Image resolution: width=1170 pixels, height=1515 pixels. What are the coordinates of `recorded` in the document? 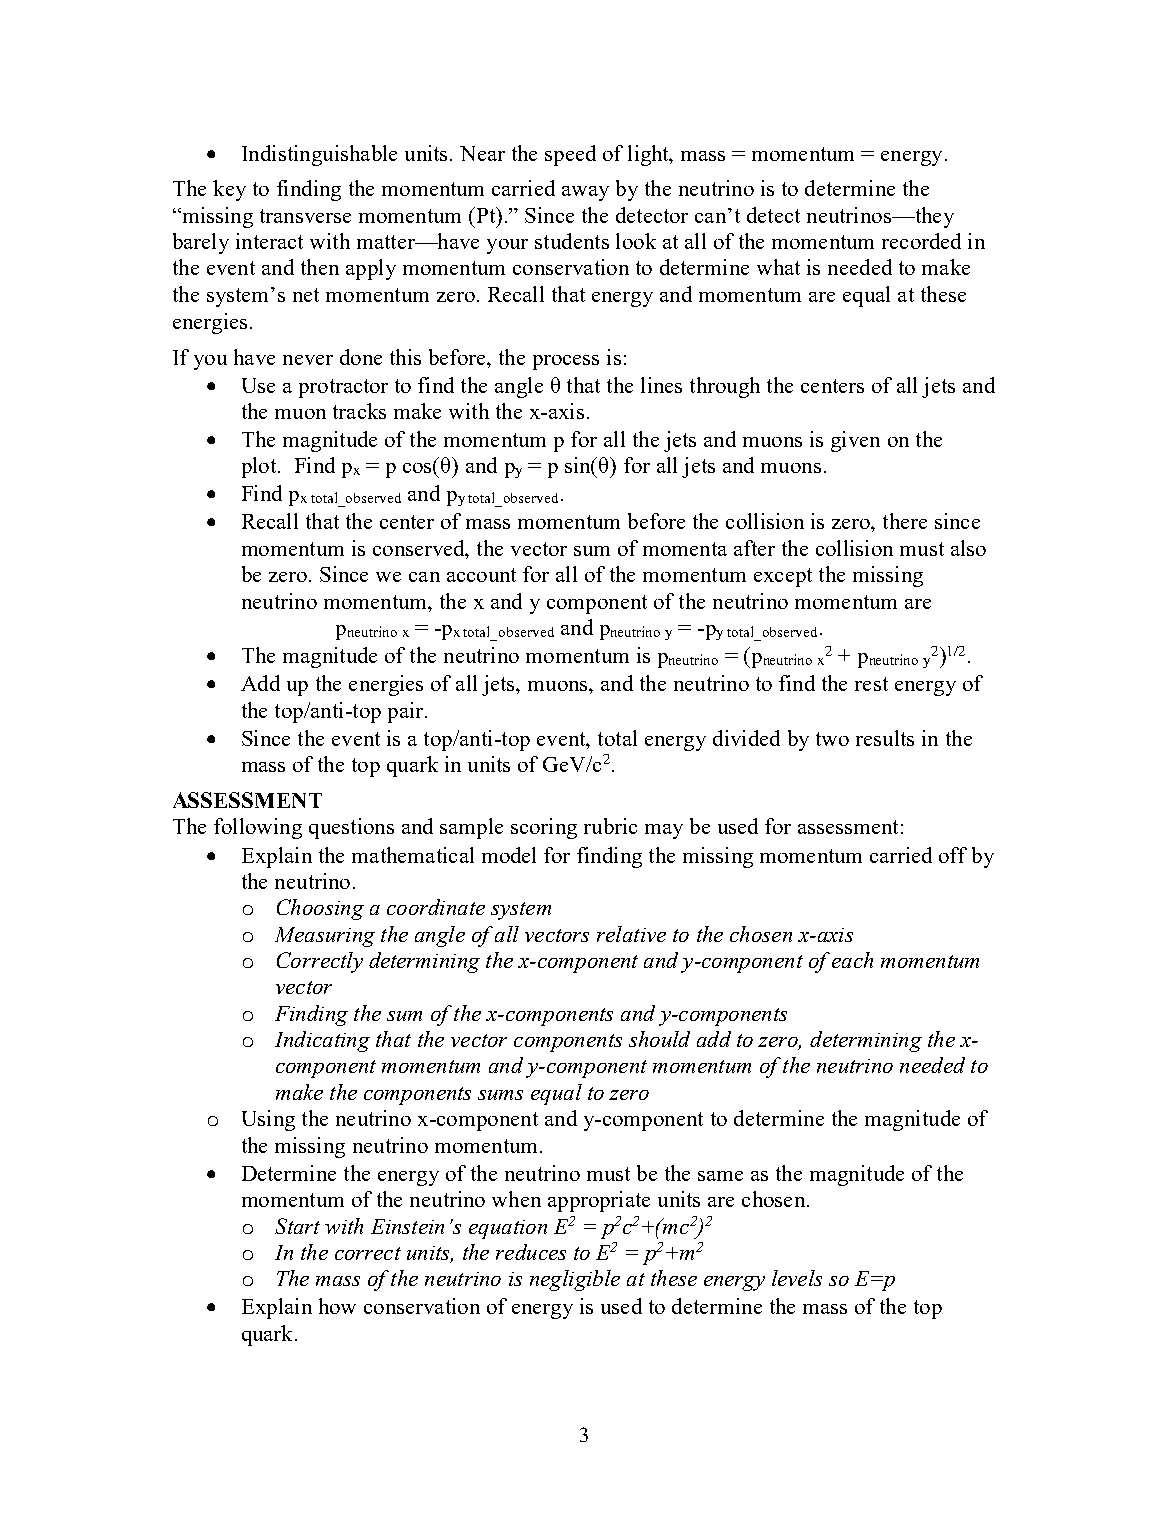 It's located at (921, 241).
